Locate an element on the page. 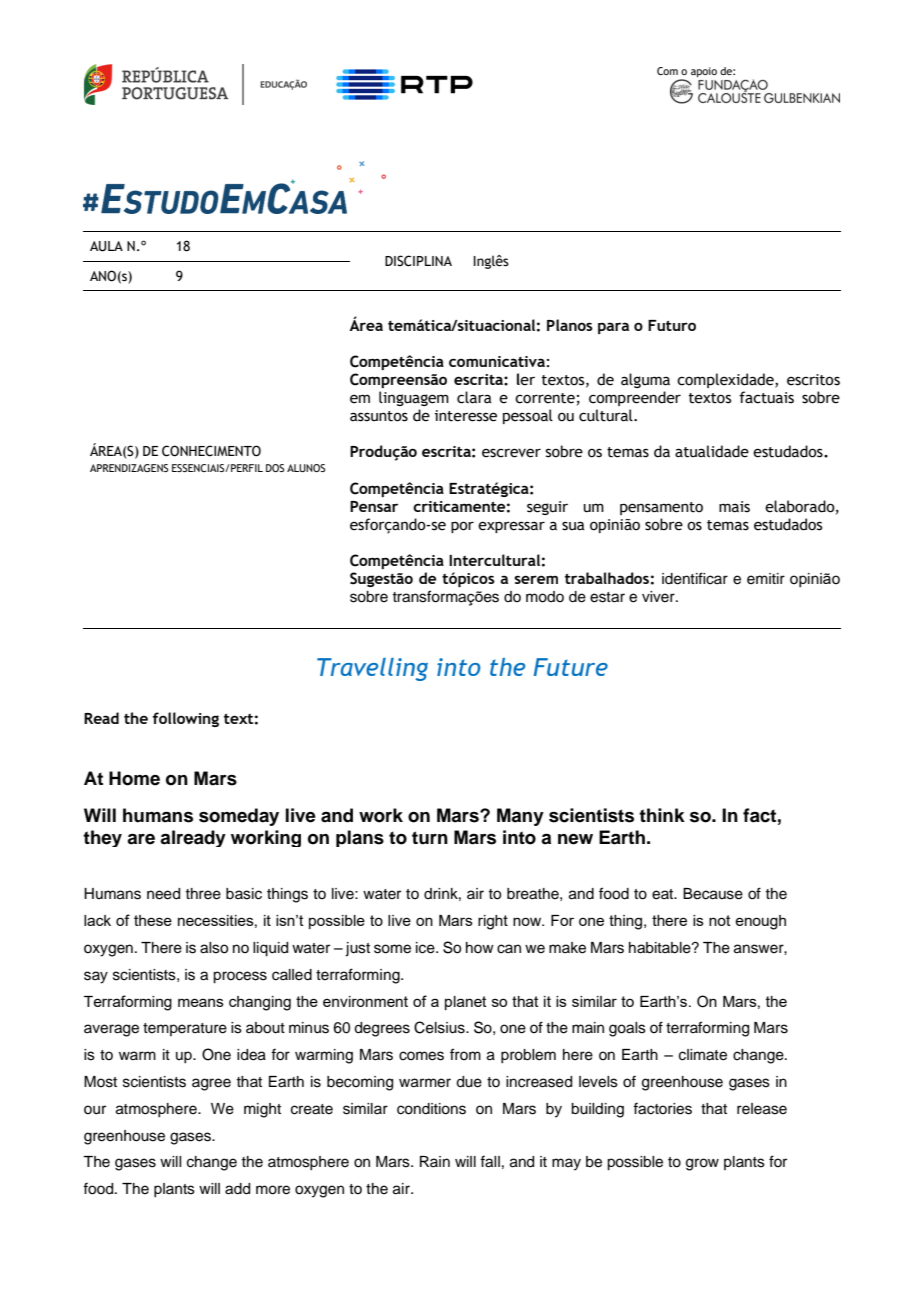 This image has width=924, height=1309. Rain is located at coordinates (435, 1161).
